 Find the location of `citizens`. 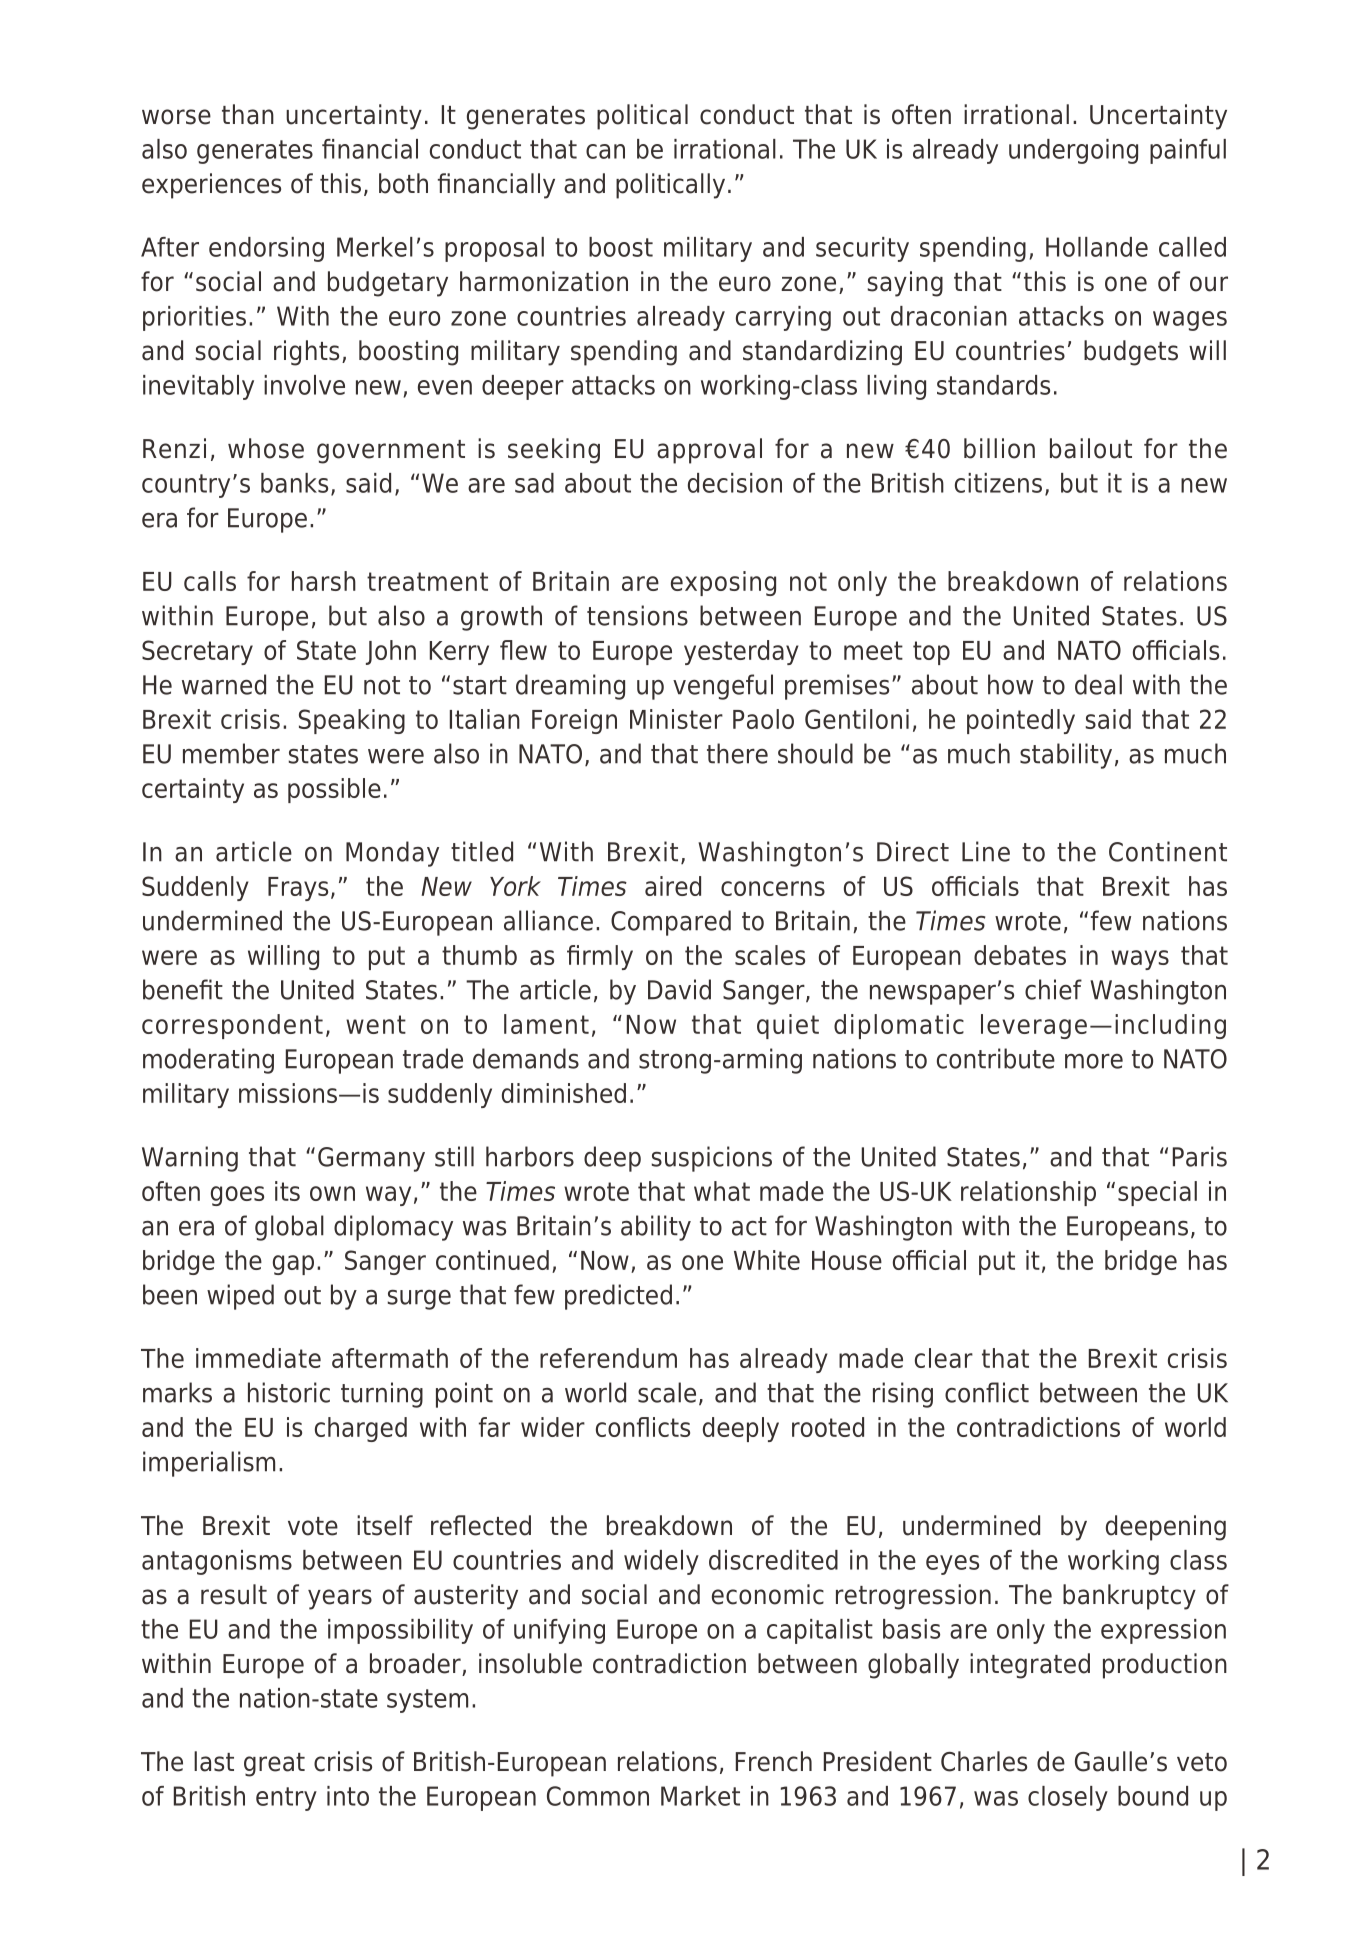

citizens is located at coordinates (998, 483).
